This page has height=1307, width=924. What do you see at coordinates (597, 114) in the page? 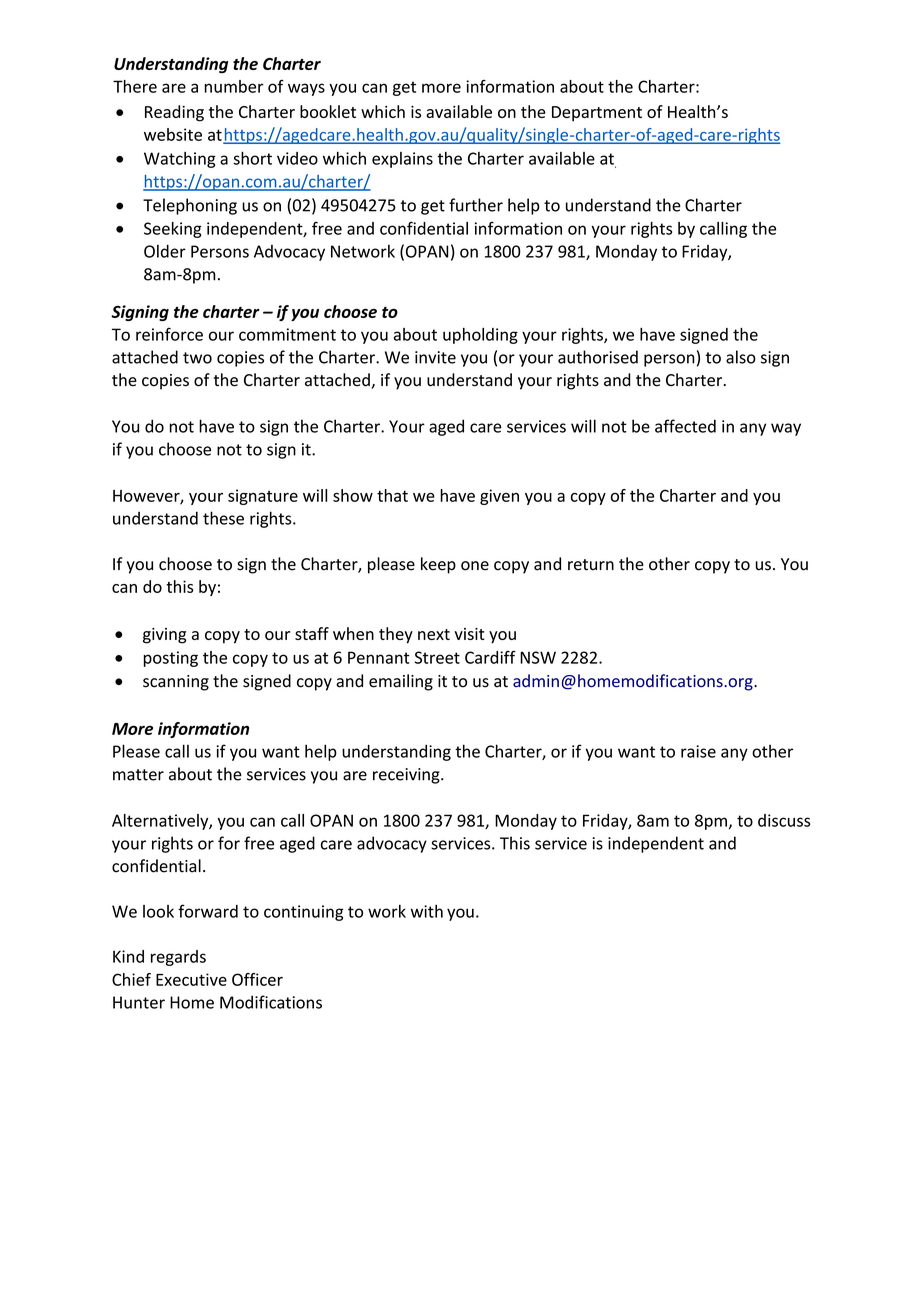
I see `Department` at bounding box center [597, 114].
